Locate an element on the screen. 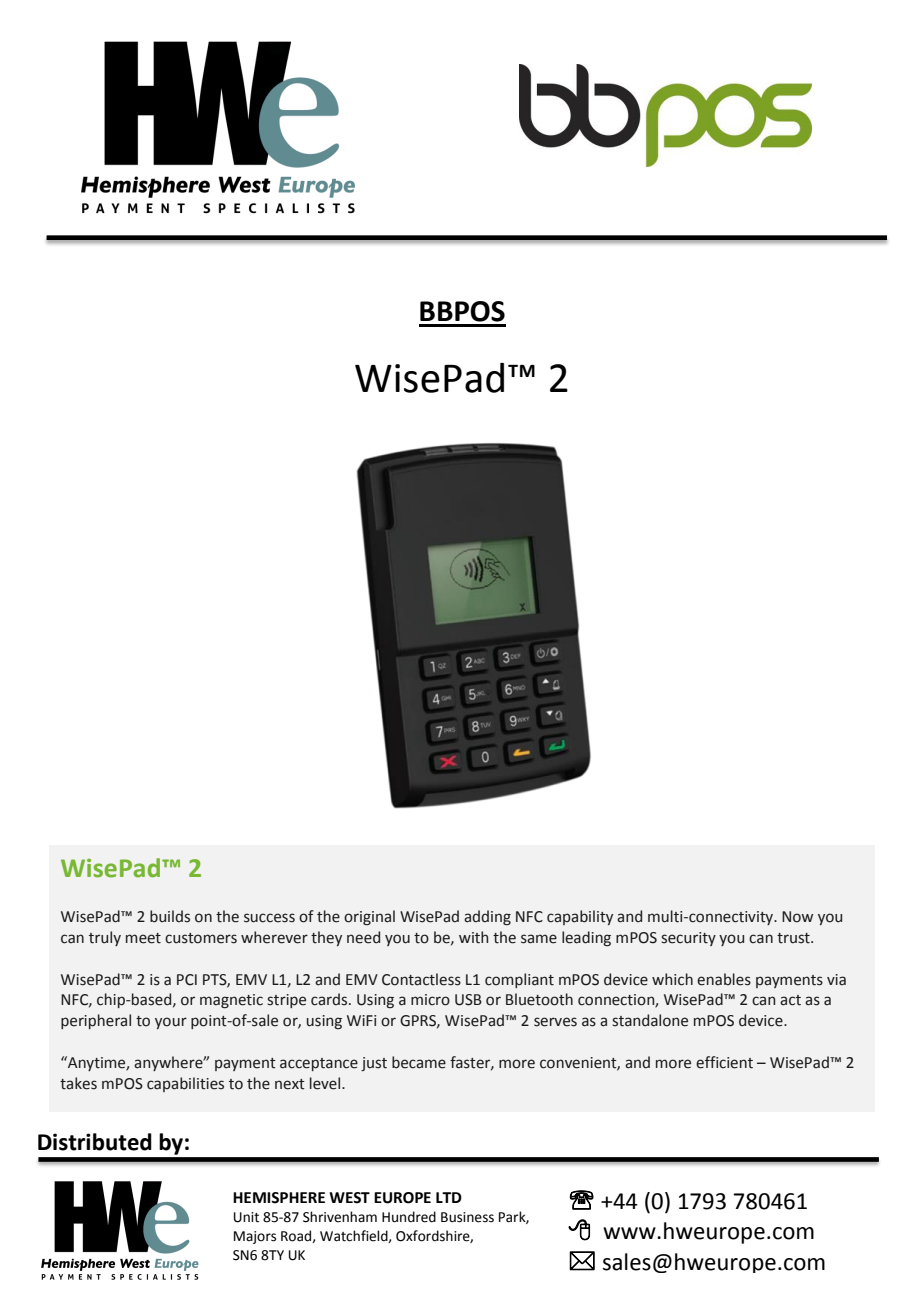 The height and width of the screenshot is (1308, 924). LTD is located at coordinates (449, 1197).
